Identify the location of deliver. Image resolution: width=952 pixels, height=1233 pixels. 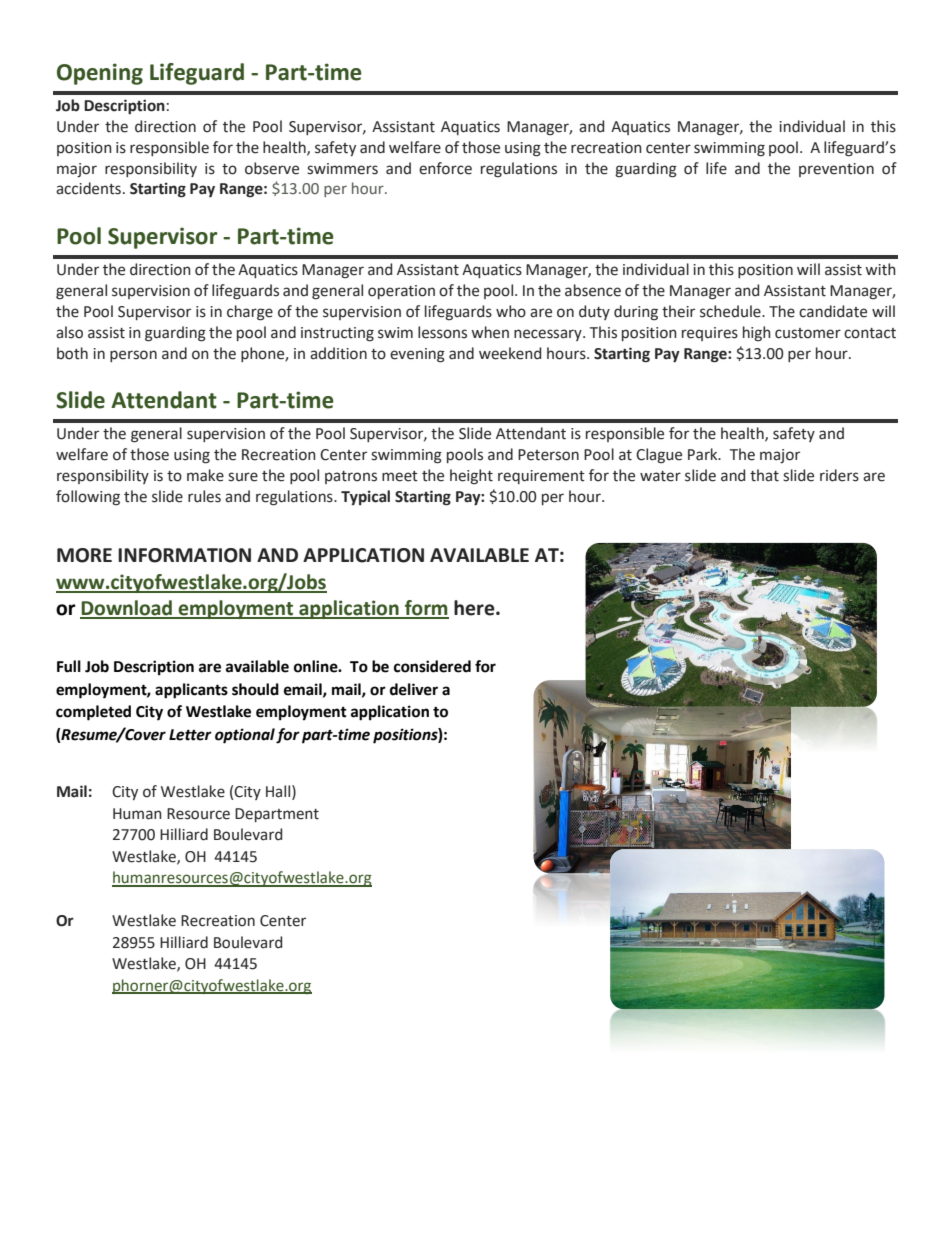
(414, 689).
